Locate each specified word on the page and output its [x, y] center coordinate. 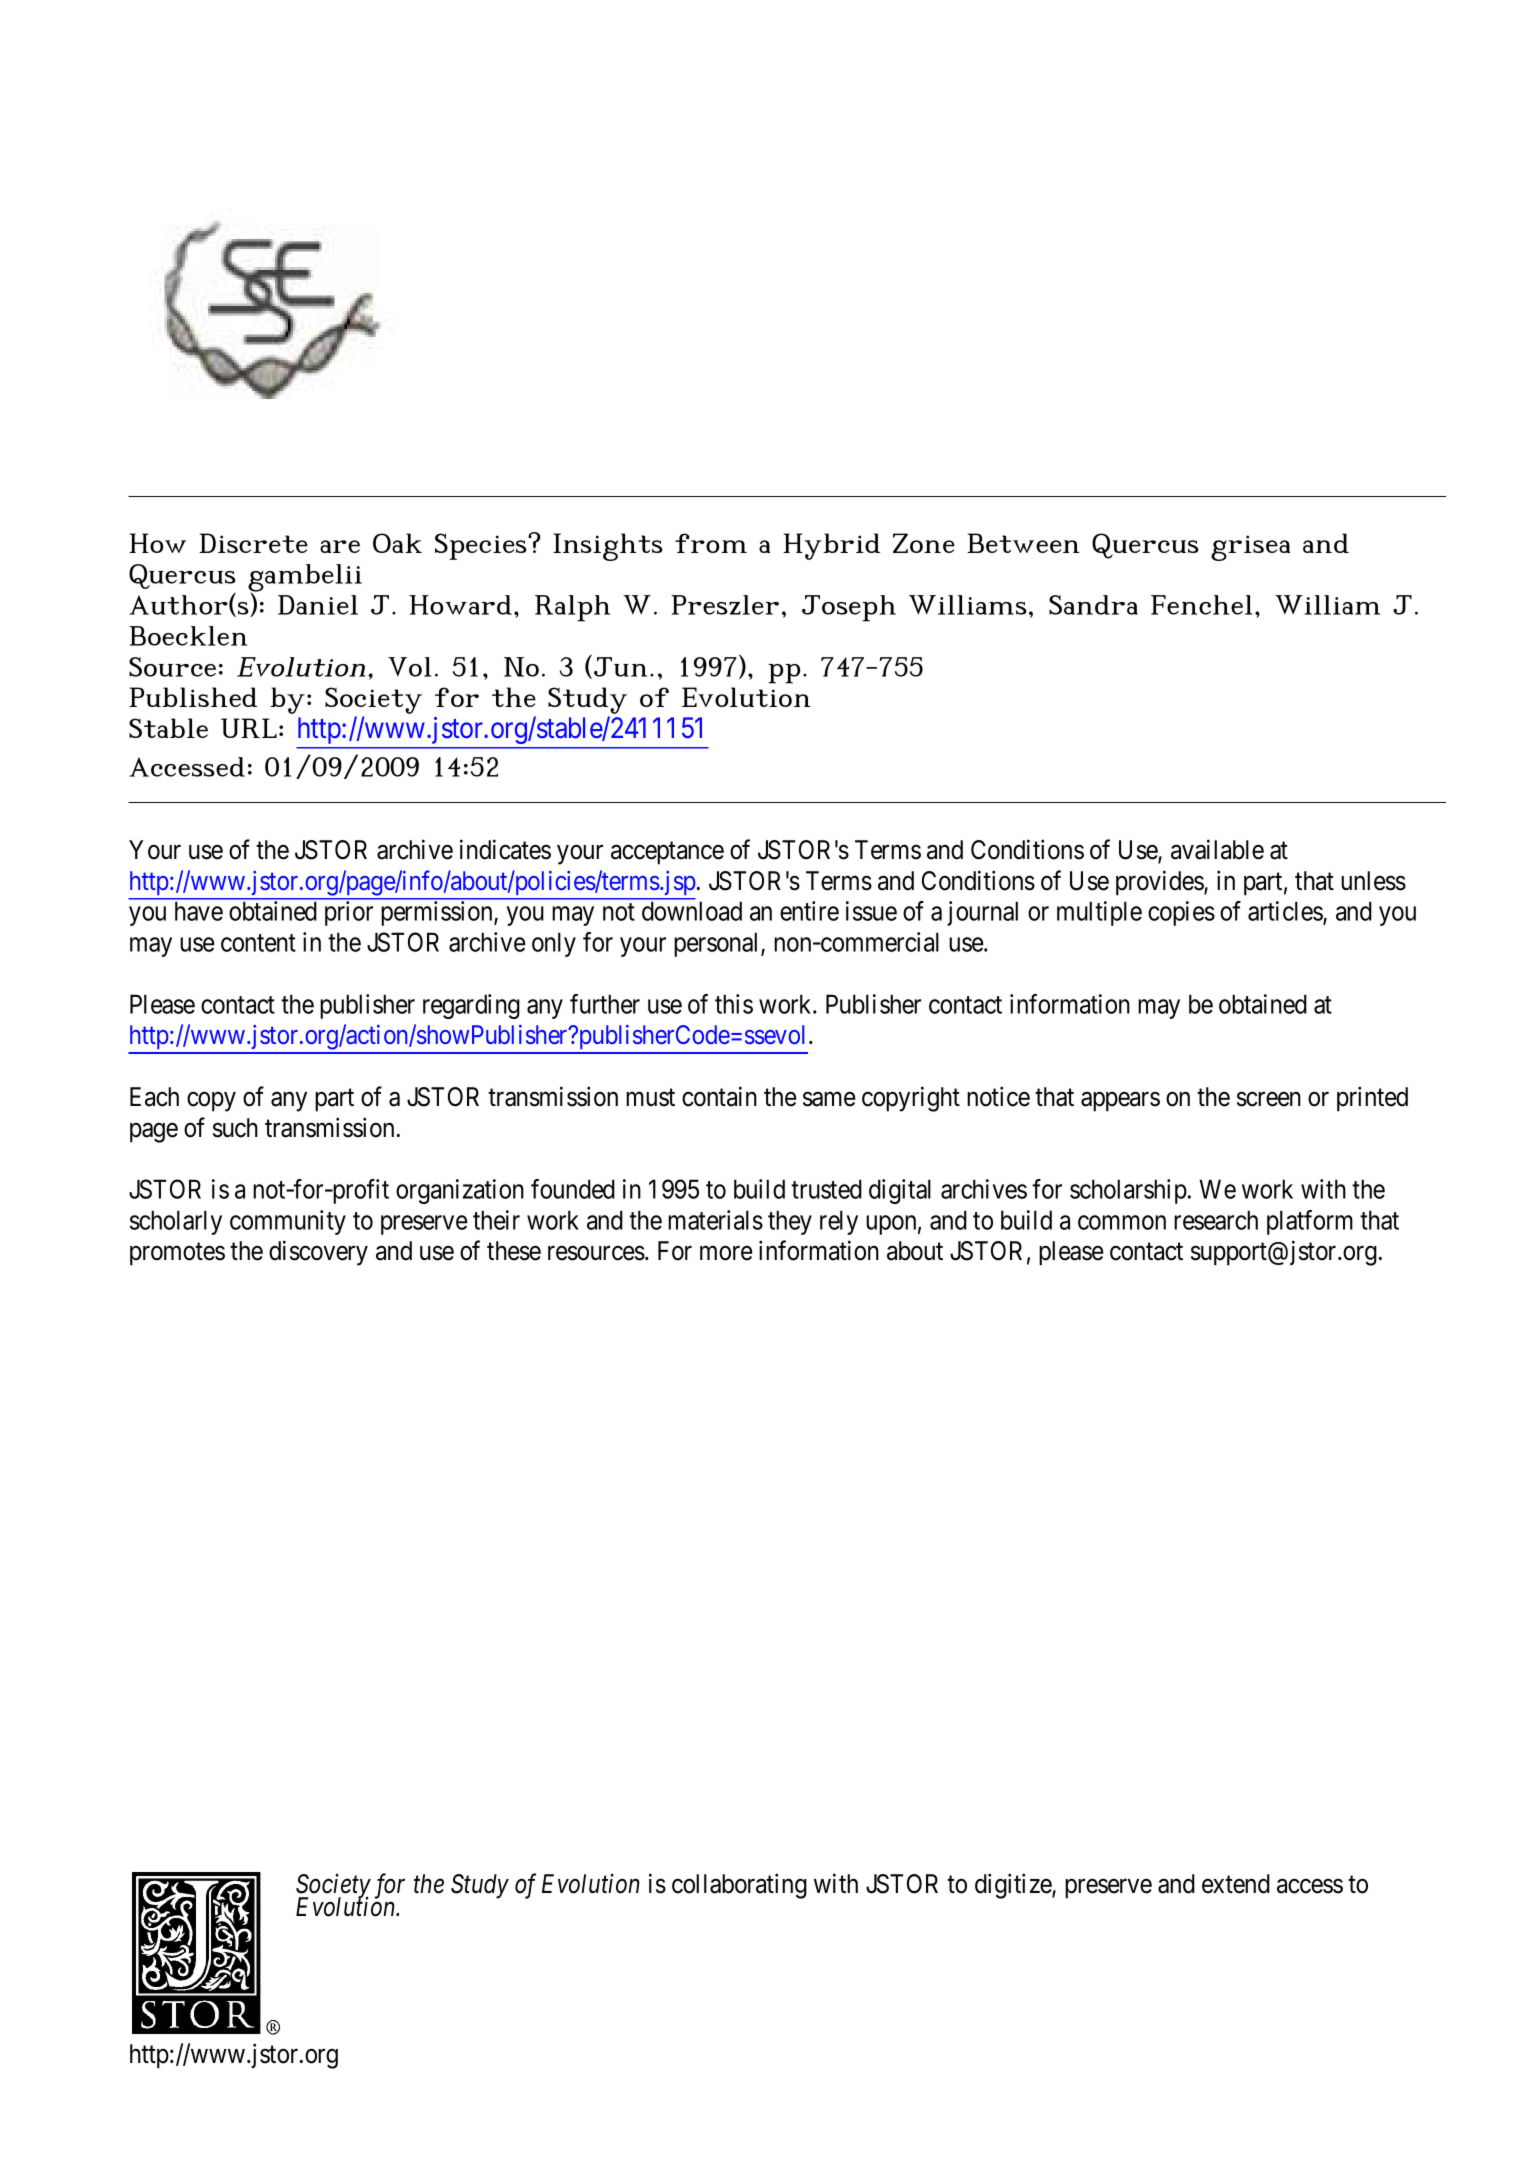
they [790, 1222]
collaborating [739, 1886]
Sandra [1093, 605]
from [711, 543]
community [288, 1222]
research [1216, 1220]
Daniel [318, 605]
